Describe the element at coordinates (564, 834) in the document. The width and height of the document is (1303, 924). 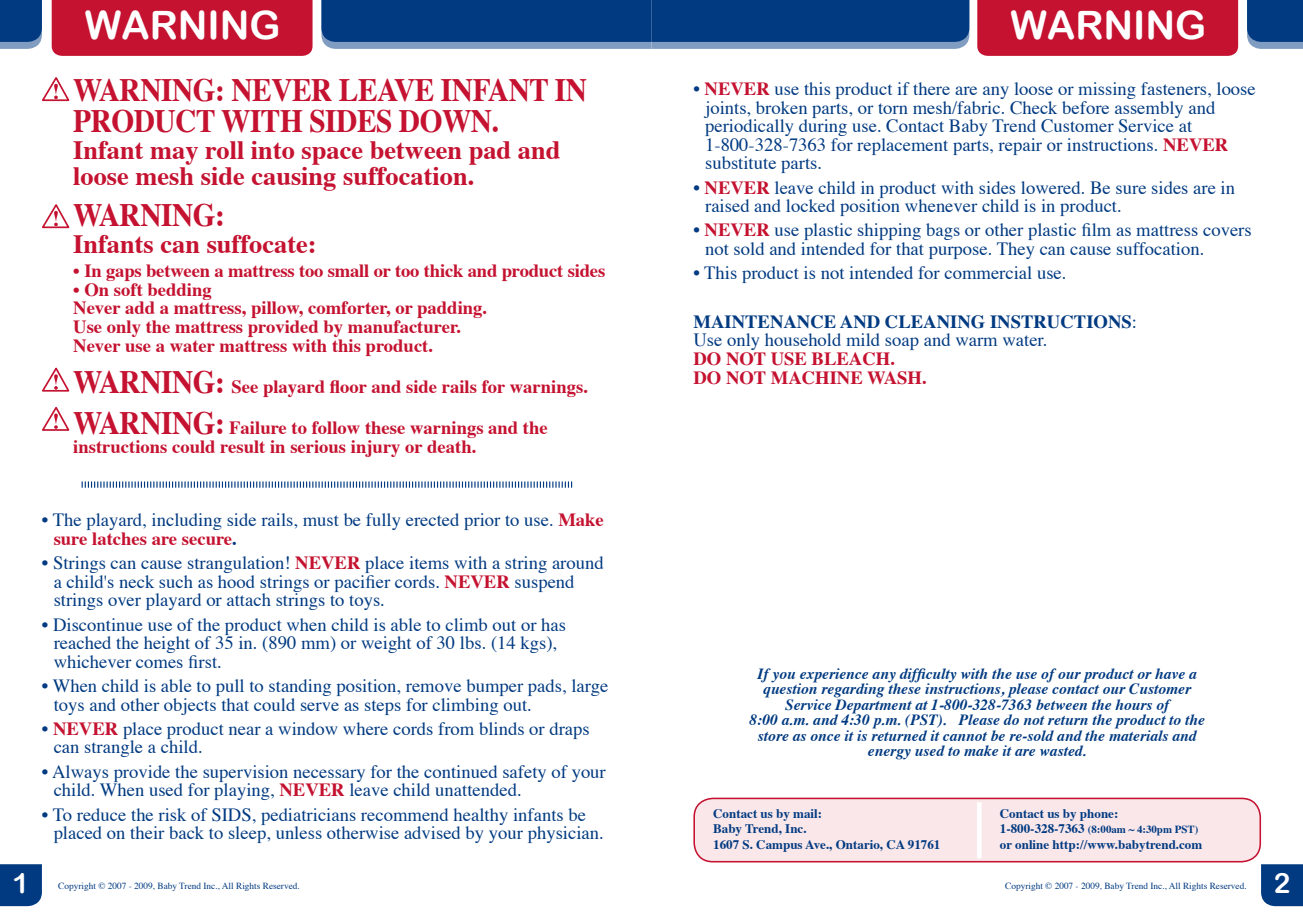
I see `physician` at that location.
